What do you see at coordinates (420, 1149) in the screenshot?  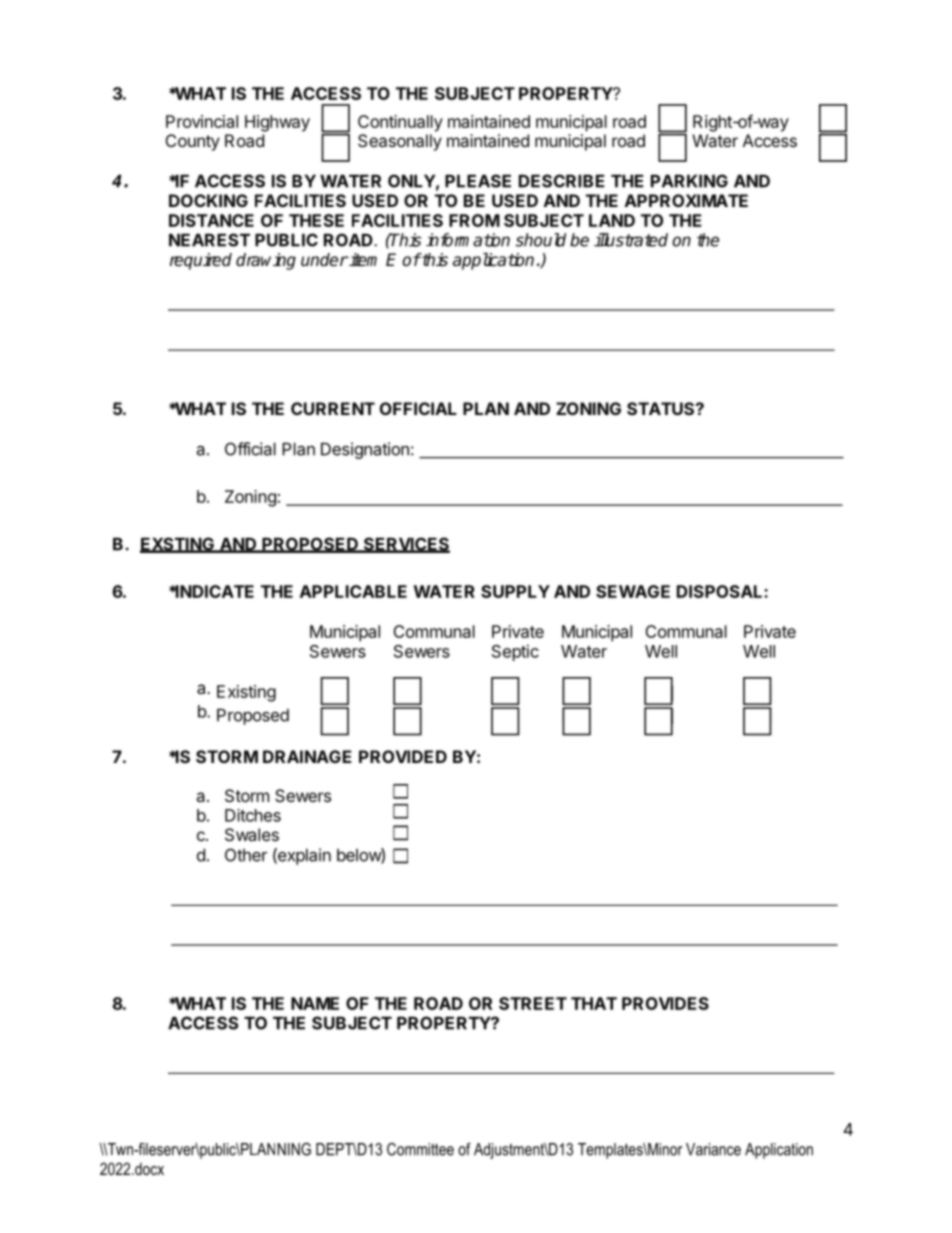 I see `Committee` at bounding box center [420, 1149].
